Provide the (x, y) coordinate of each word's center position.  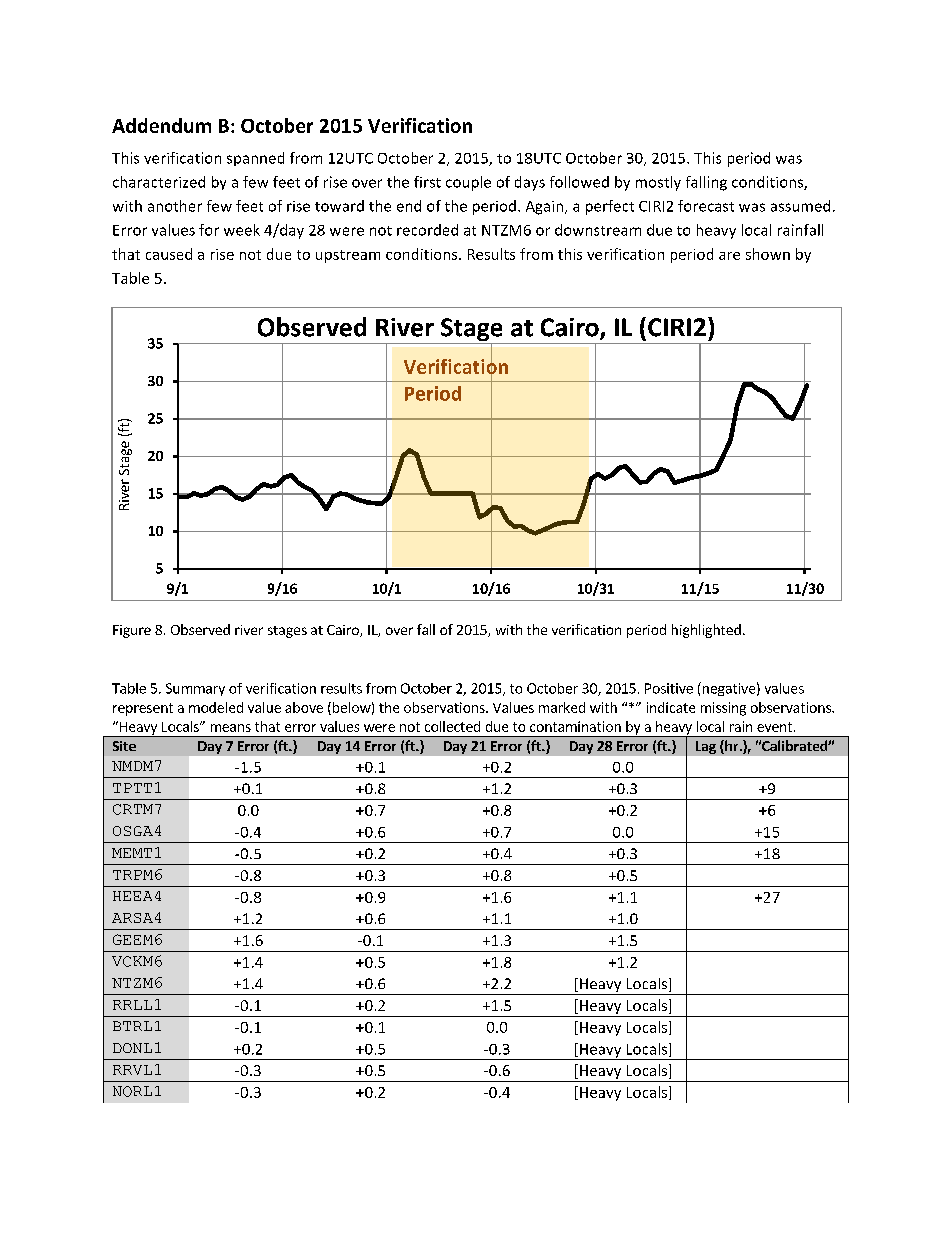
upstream (348, 256)
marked (562, 707)
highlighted (706, 631)
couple (468, 183)
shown (768, 254)
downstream (598, 230)
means (231, 728)
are (729, 256)
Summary (195, 689)
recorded (427, 230)
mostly (658, 183)
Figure (132, 631)
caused (169, 254)
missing (723, 709)
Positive (669, 688)
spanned (255, 159)
